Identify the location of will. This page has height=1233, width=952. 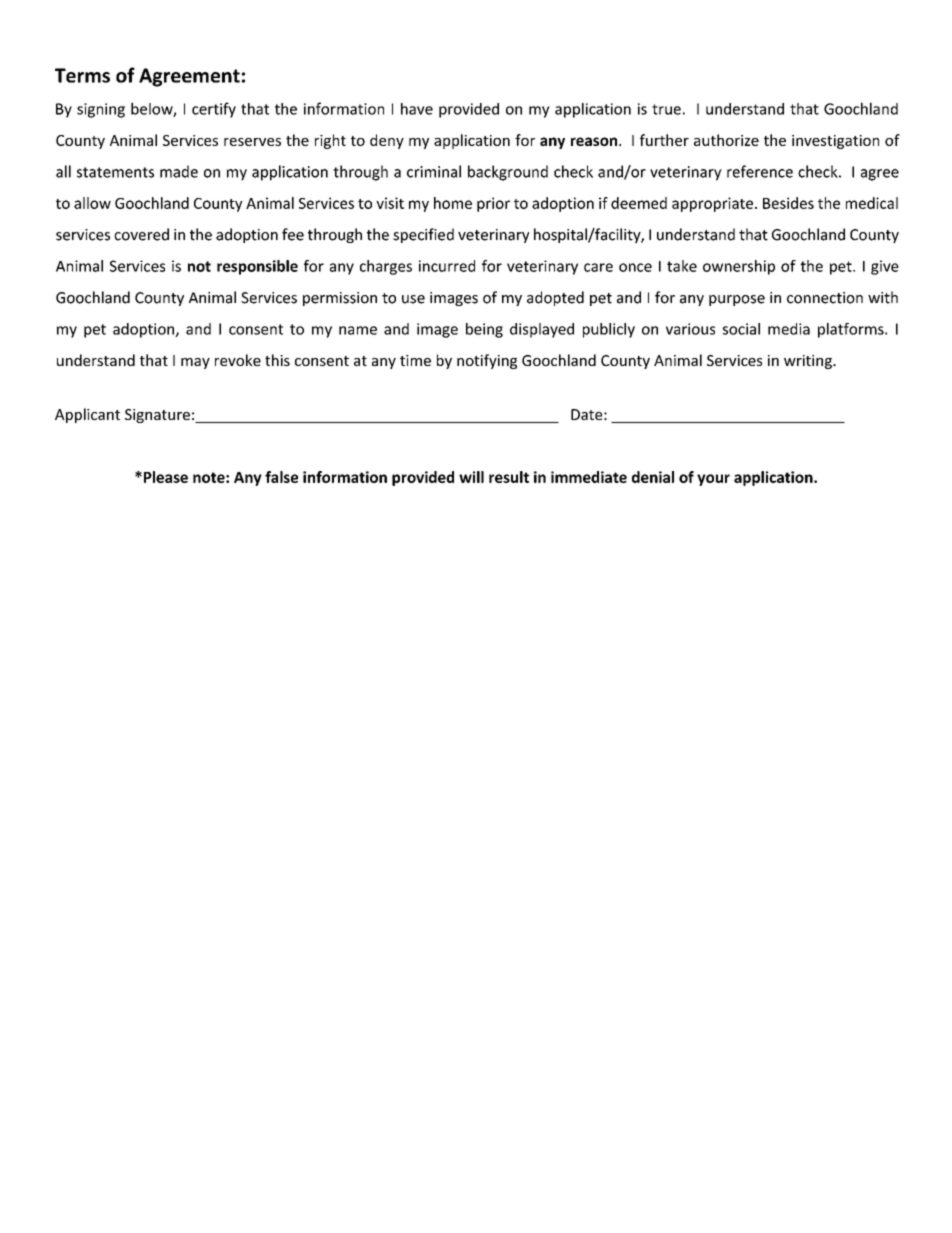
(471, 477).
